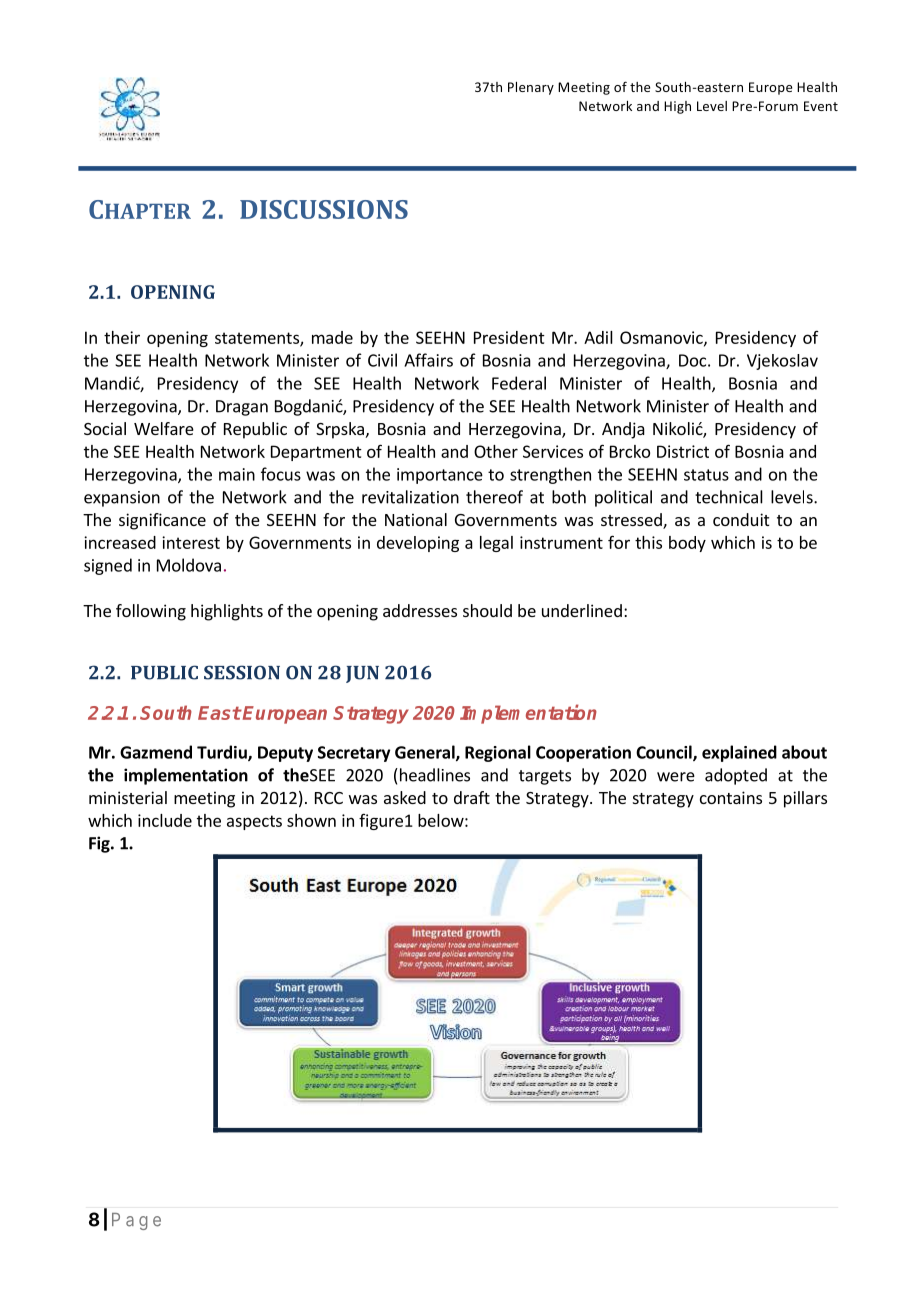  What do you see at coordinates (706, 475) in the screenshot?
I see `status` at bounding box center [706, 475].
